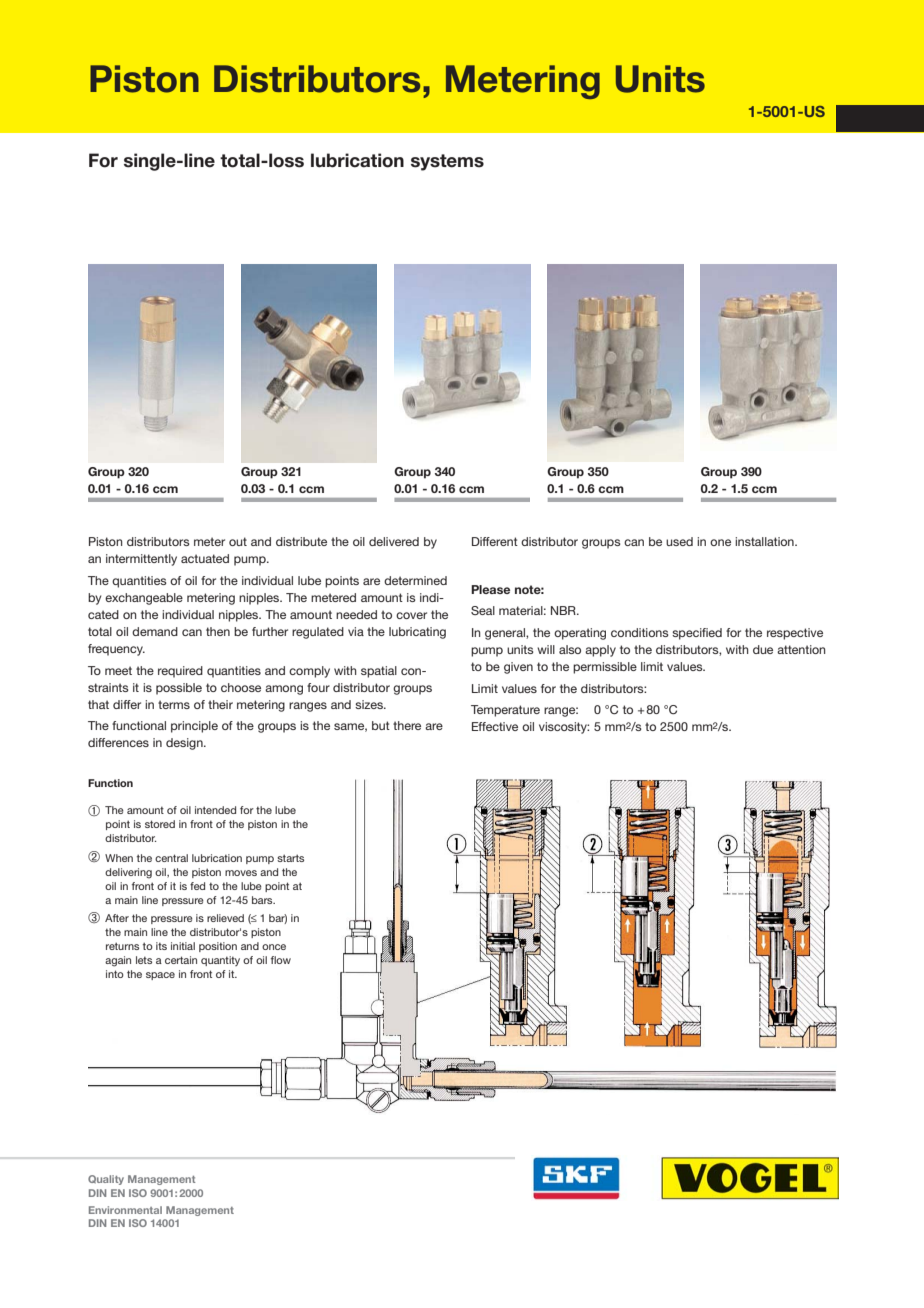  I want to click on used, so click(679, 541).
